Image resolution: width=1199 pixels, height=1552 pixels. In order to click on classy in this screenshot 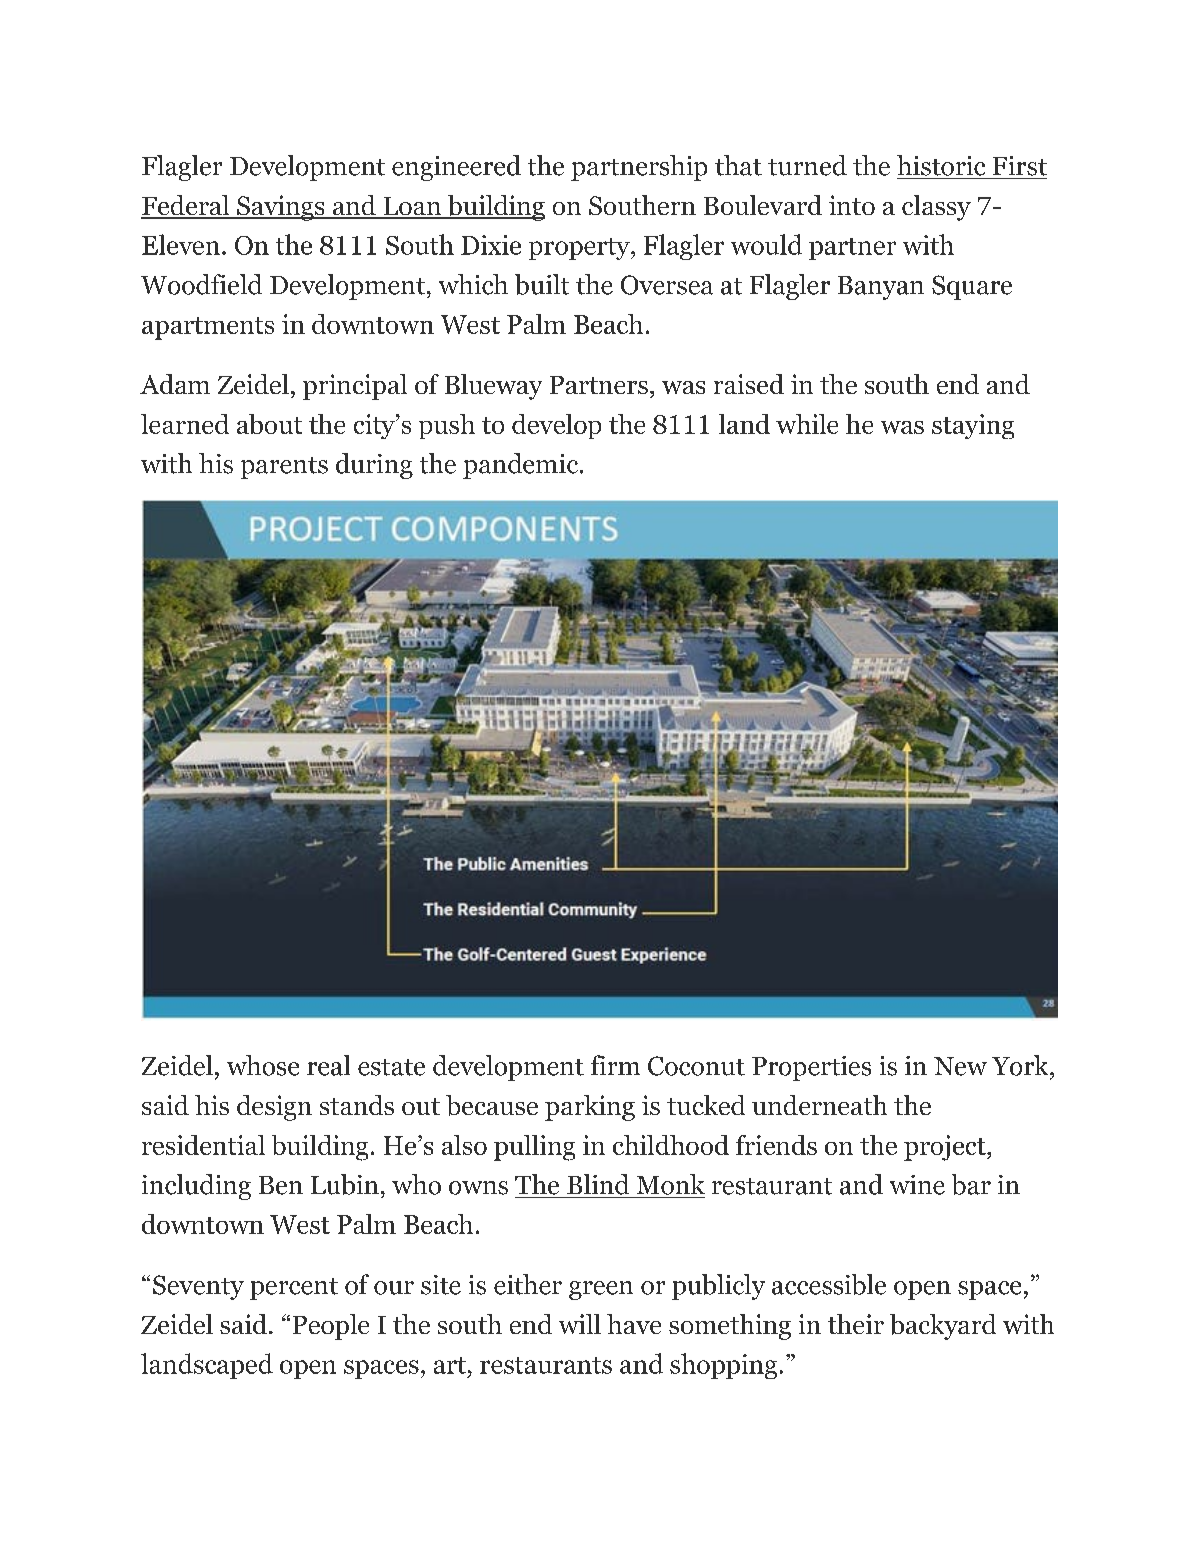, I will do `click(936, 208)`.
